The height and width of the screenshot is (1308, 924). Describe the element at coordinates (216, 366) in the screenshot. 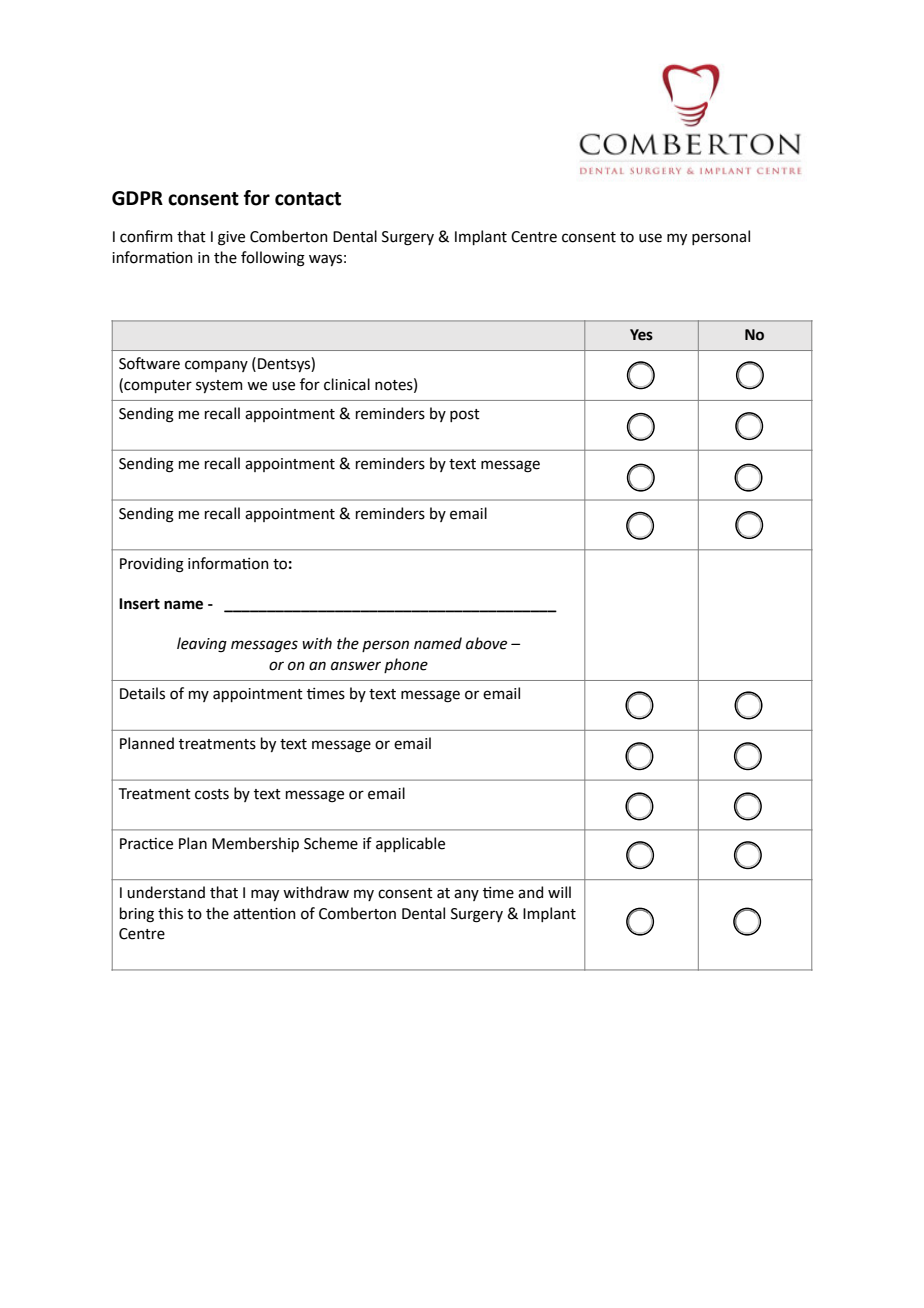

I see `company` at that location.
